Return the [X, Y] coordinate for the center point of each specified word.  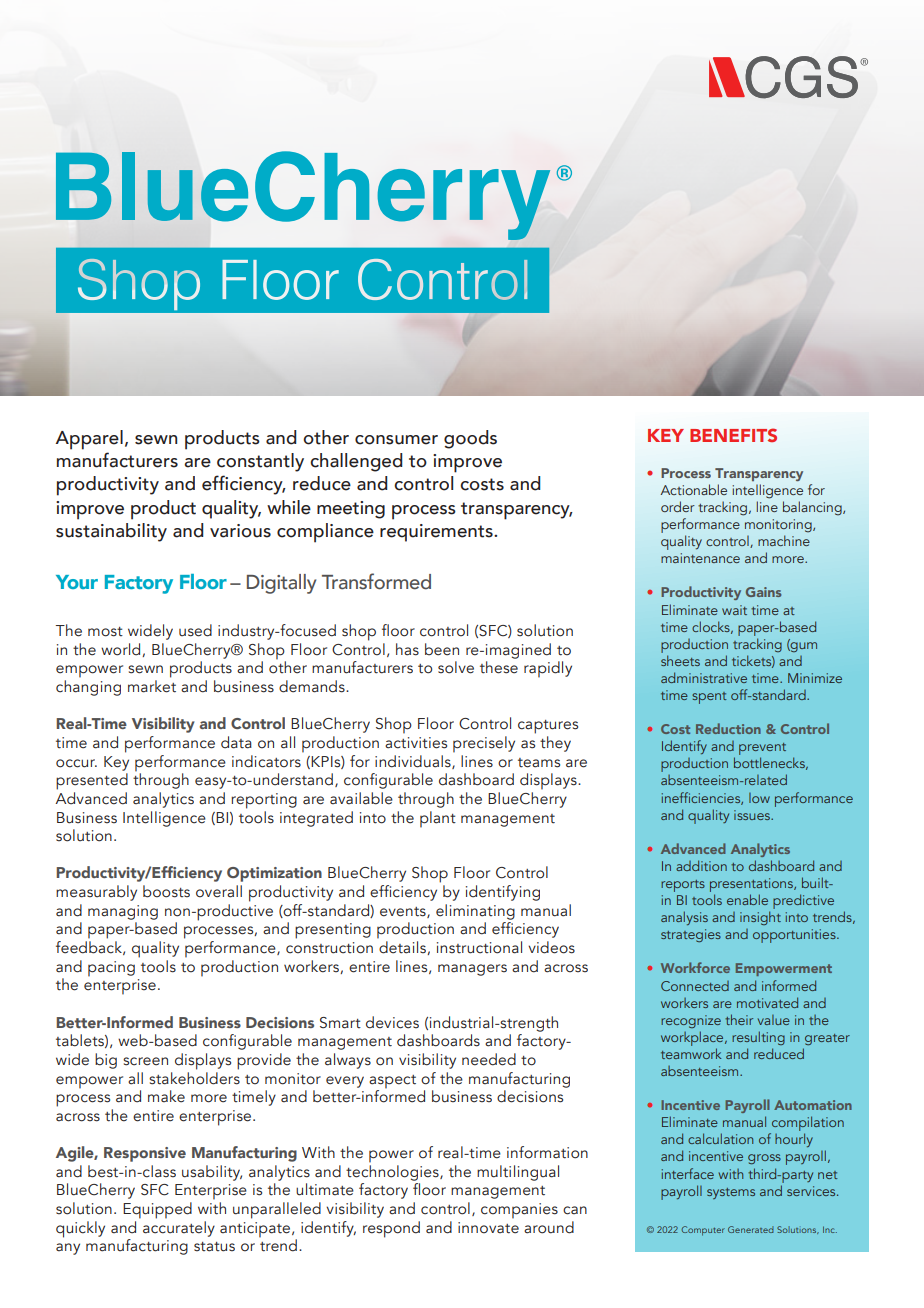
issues [753, 815]
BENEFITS [733, 435]
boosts [166, 891]
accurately [179, 1227]
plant [438, 819]
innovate [488, 1228]
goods [470, 439]
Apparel [89, 440]
